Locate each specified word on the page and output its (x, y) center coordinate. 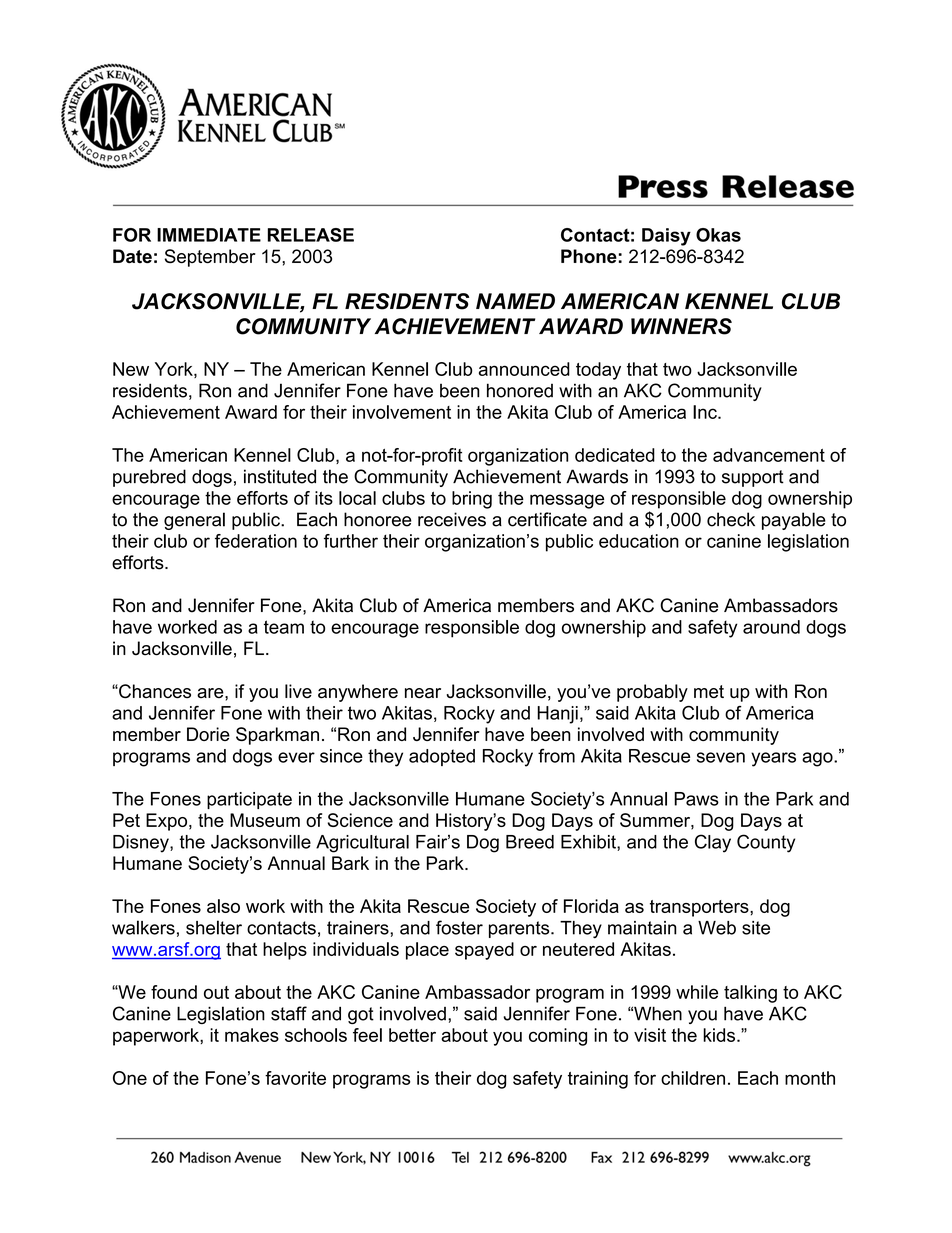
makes (252, 1035)
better (412, 1035)
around (771, 627)
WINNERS (681, 326)
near (423, 693)
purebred (149, 478)
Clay (713, 843)
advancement (769, 455)
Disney (142, 844)
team (284, 627)
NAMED (515, 301)
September (210, 258)
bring (472, 500)
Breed (530, 842)
